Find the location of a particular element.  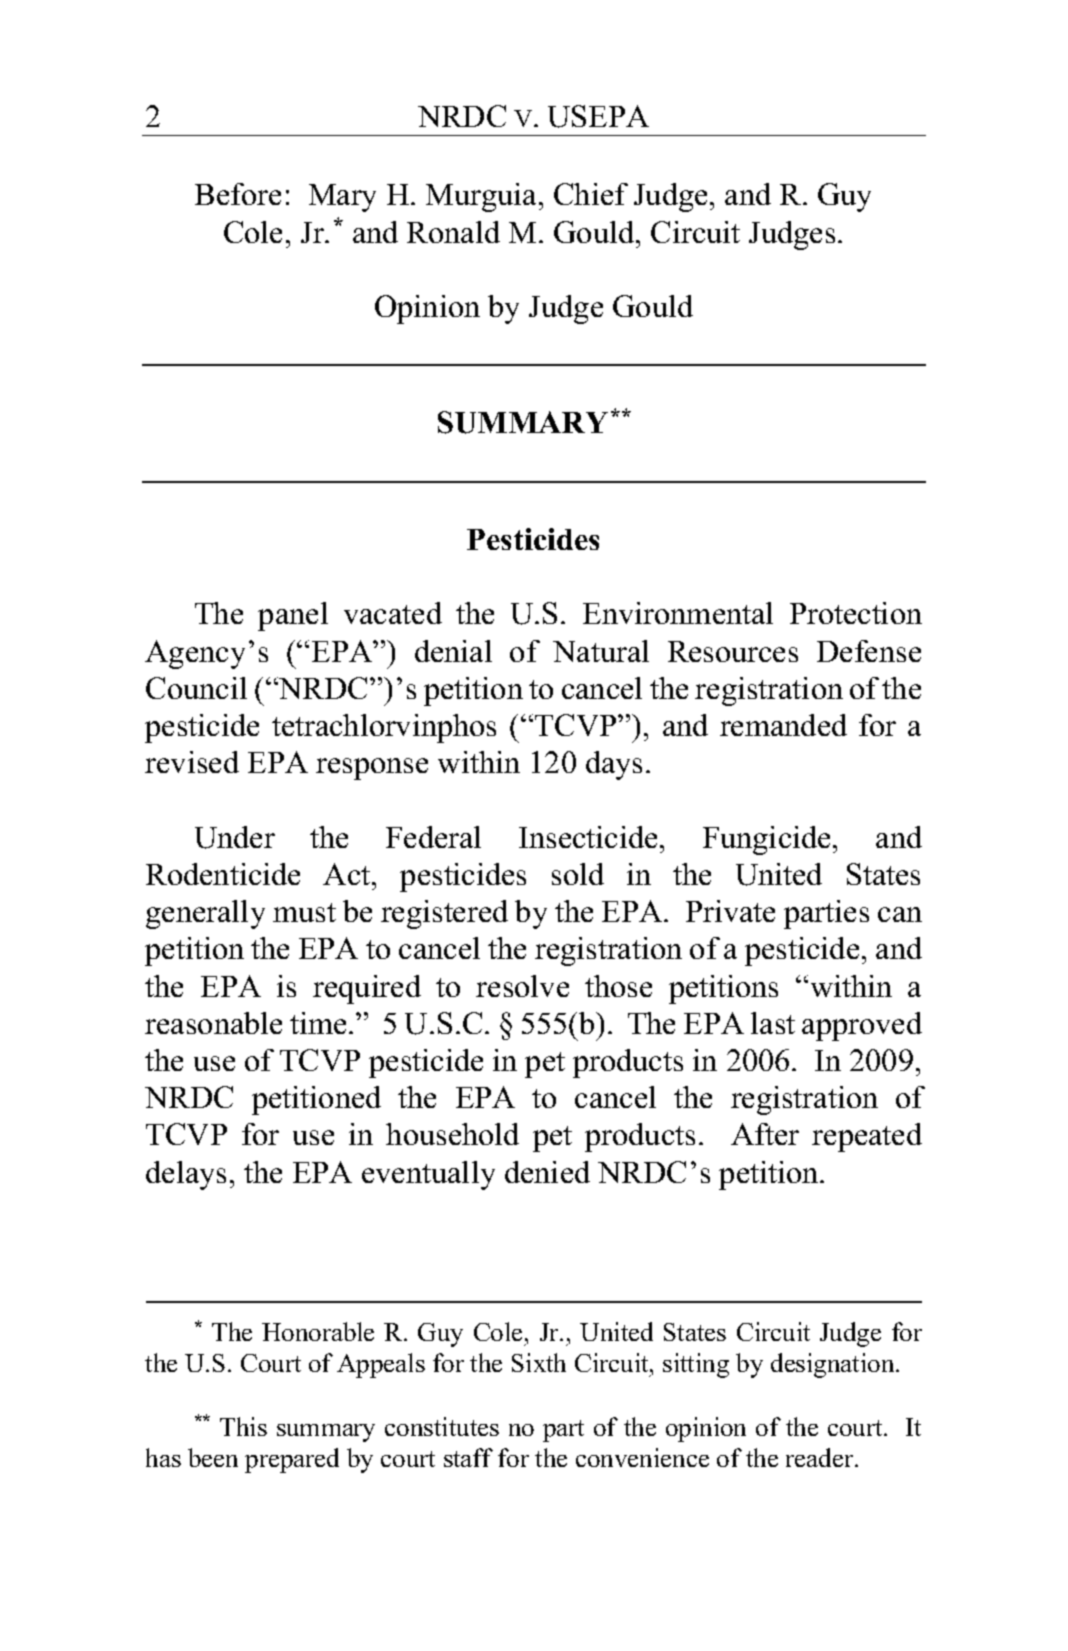

Chief is located at coordinates (591, 194).
